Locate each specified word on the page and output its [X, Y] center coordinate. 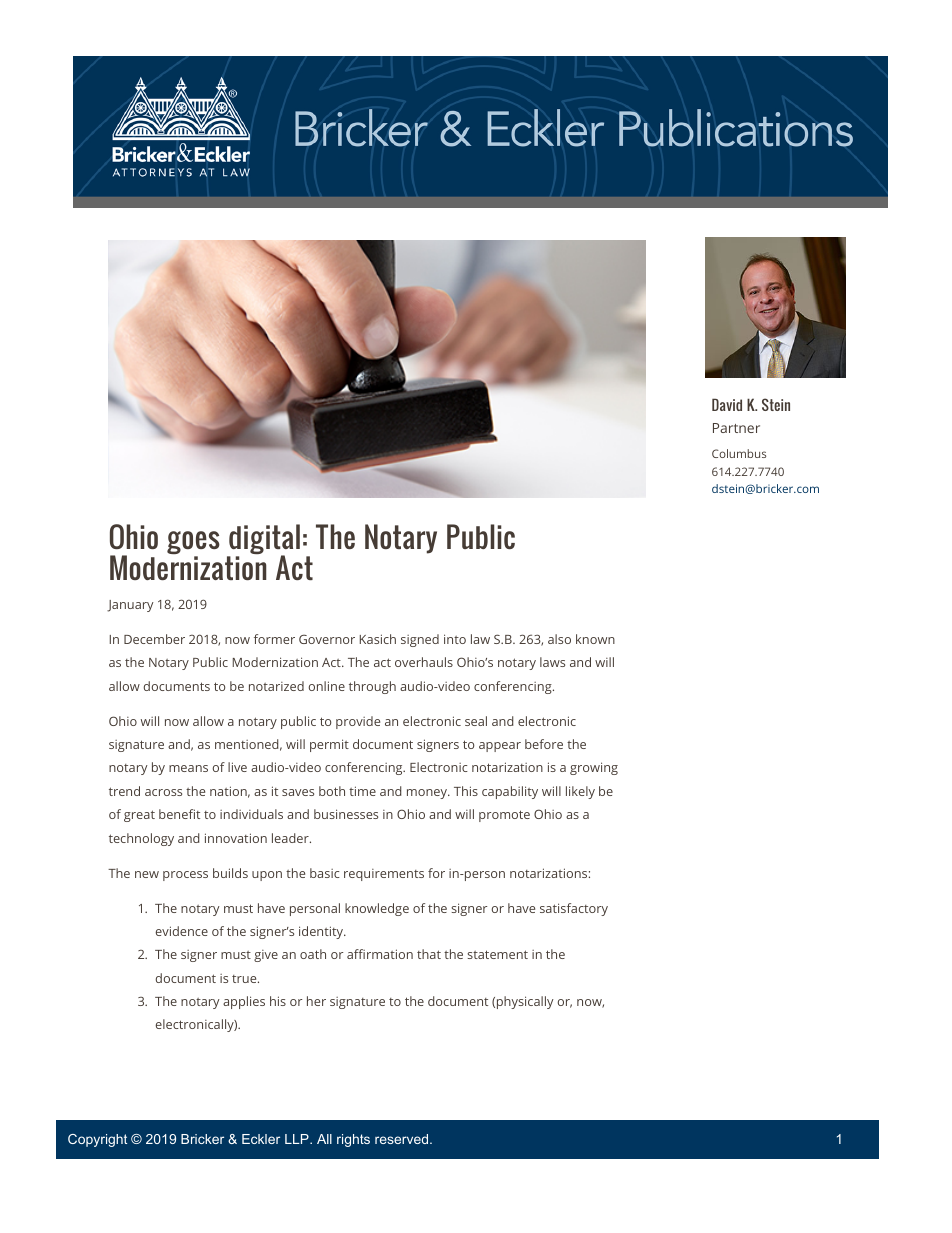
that [429, 954]
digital [263, 541]
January [130, 606]
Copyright [97, 1140]
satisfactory [574, 909]
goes [193, 544]
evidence [182, 931]
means [188, 768]
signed [420, 640]
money [428, 794]
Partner [736, 428]
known [595, 639]
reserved [403, 1139]
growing [594, 768]
